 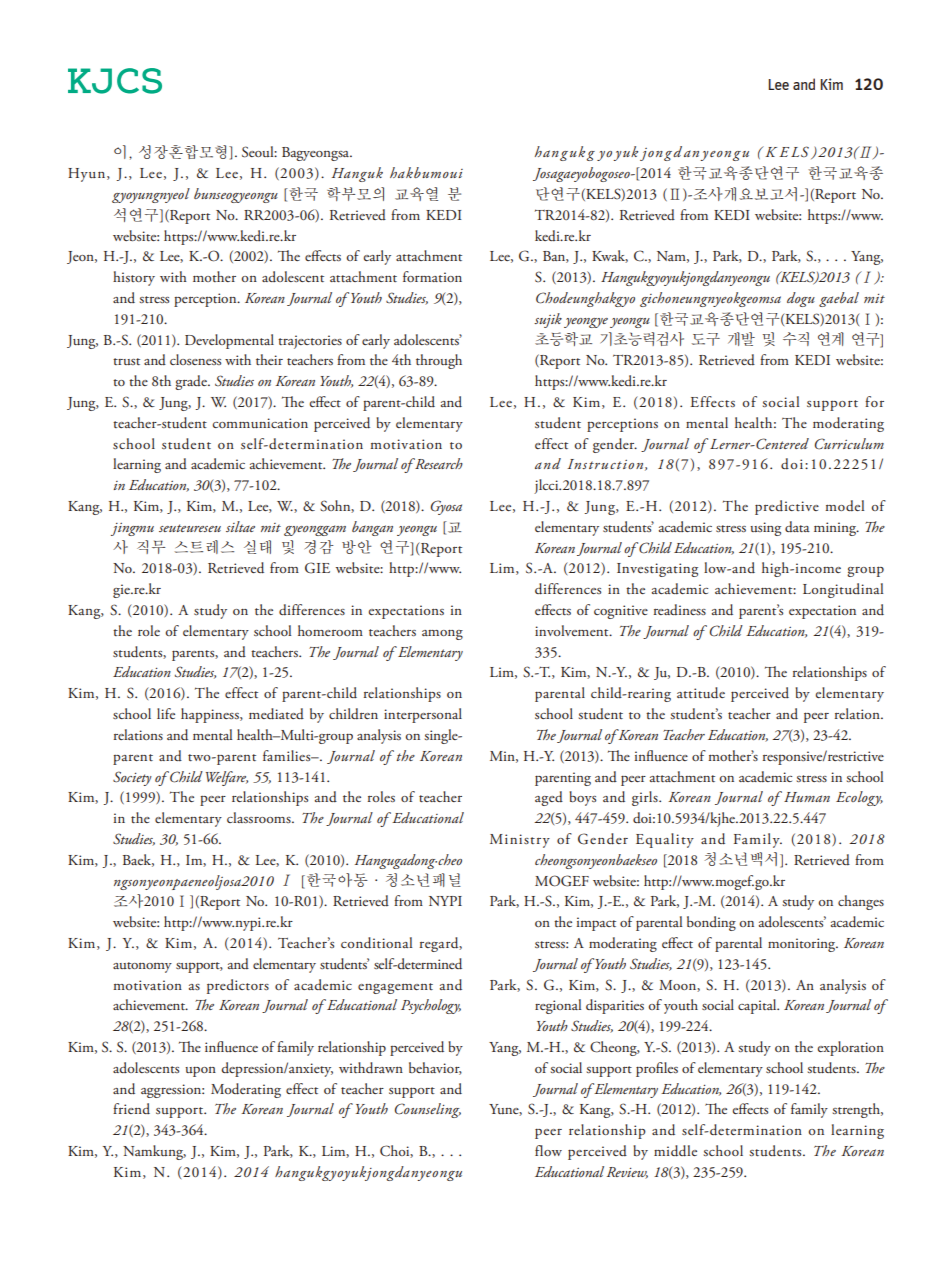 I want to click on Longitudinal, so click(x=843, y=590).
